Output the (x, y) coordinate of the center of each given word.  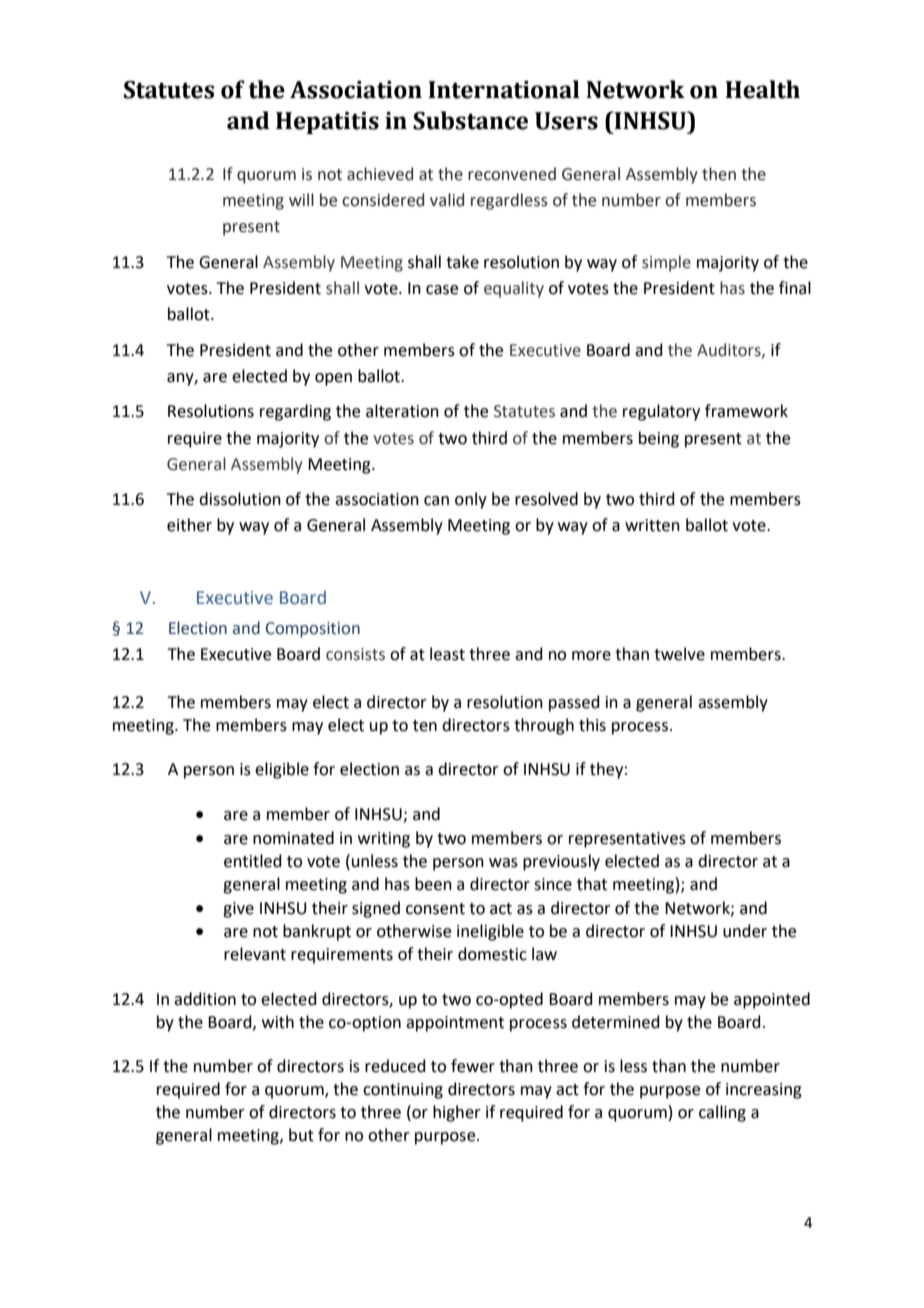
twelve (679, 654)
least (447, 654)
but (301, 1135)
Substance (470, 120)
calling (722, 1113)
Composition (313, 630)
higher (457, 1113)
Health (762, 89)
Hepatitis (327, 123)
